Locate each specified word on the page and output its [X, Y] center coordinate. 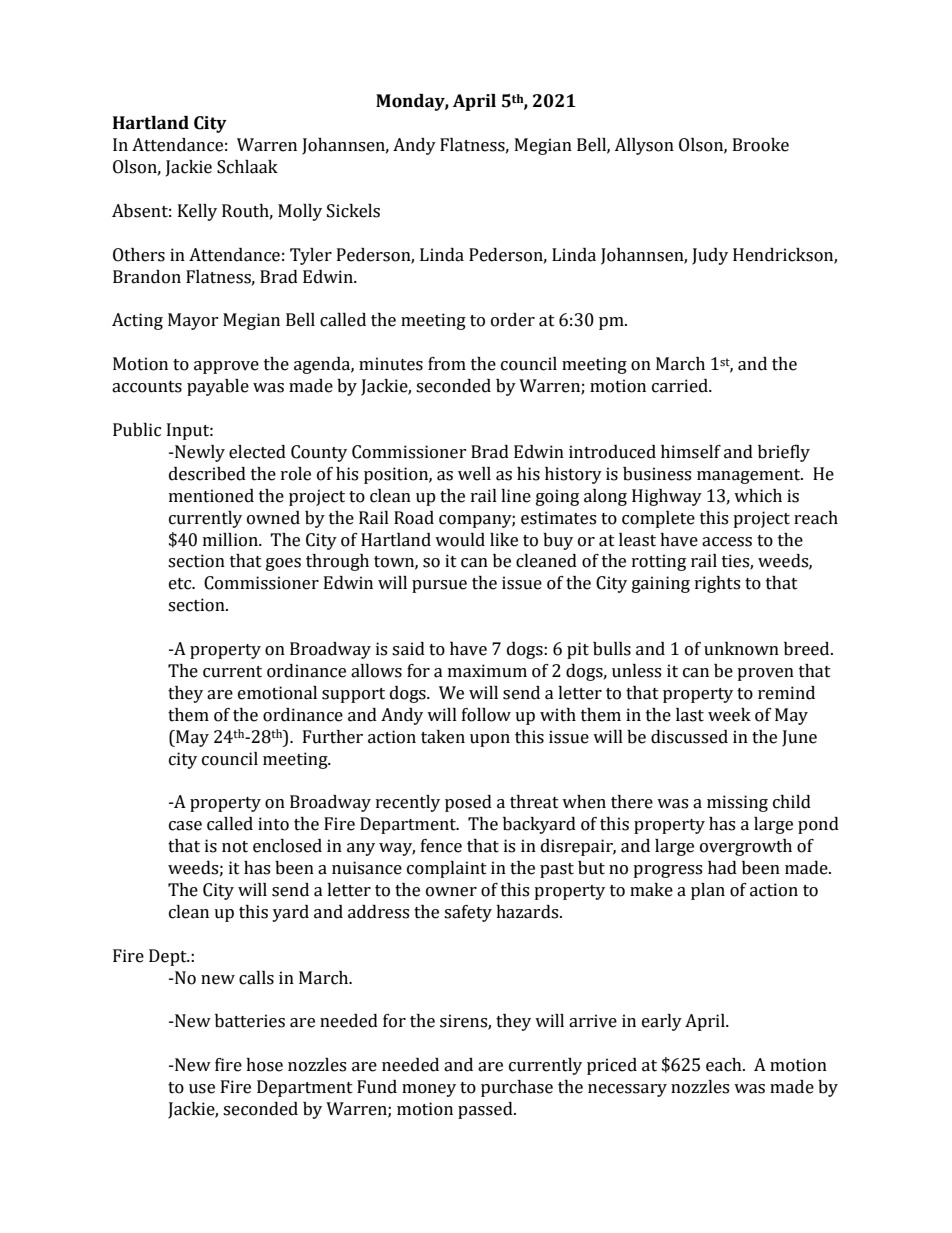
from [447, 364]
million [231, 540]
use [202, 1089]
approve [226, 367]
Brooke [761, 145]
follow [486, 715]
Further [333, 737]
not [235, 847]
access [727, 542]
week [729, 715]
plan [708, 891]
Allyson [644, 146]
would [460, 540]
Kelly [197, 212]
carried [681, 386]
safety [468, 913]
